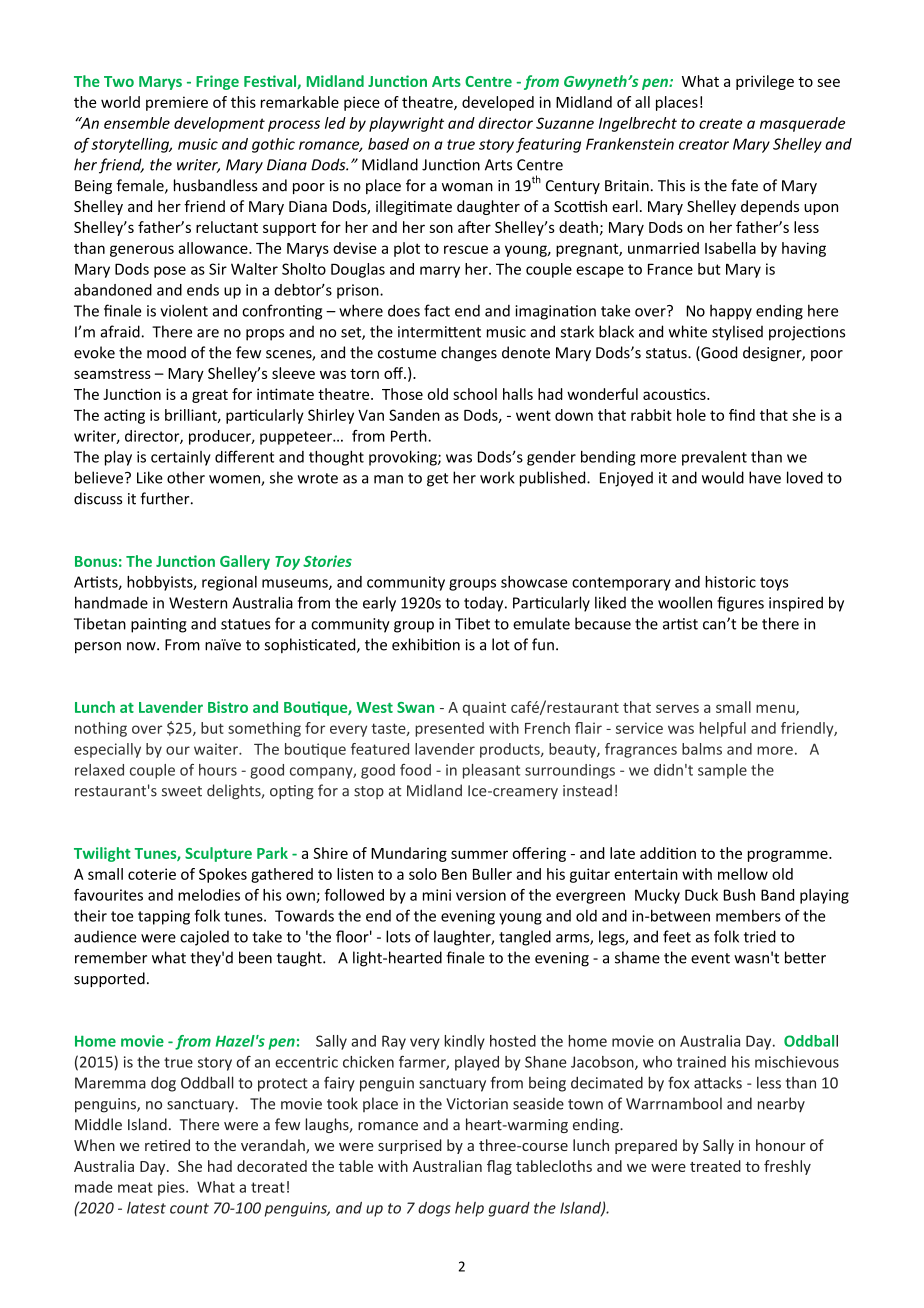 The image size is (924, 1308). I want to click on other, so click(186, 477).
